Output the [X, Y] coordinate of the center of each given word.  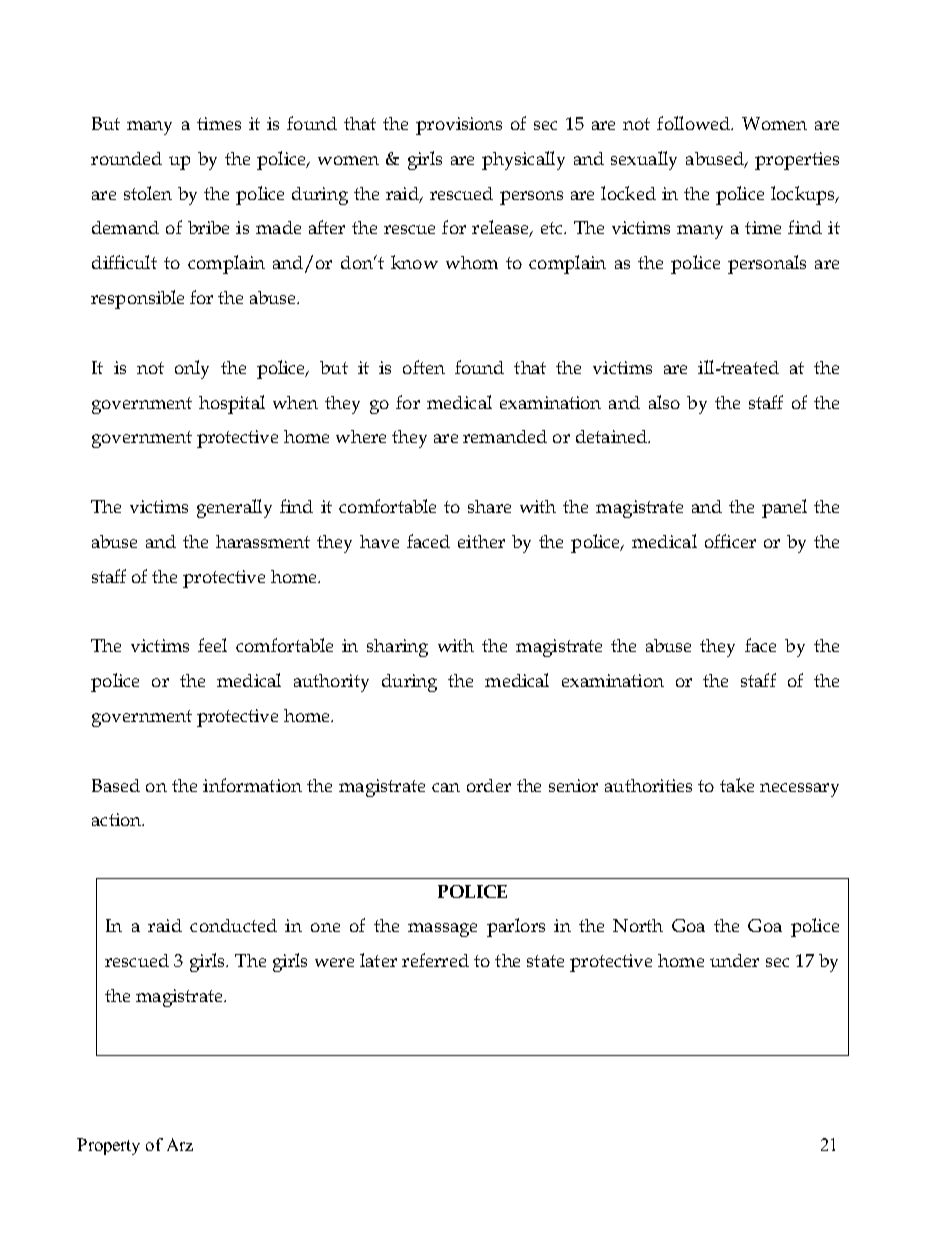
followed [695, 123]
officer [730, 541]
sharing [397, 648]
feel [212, 645]
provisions [459, 126]
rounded [126, 158]
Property [108, 1146]
